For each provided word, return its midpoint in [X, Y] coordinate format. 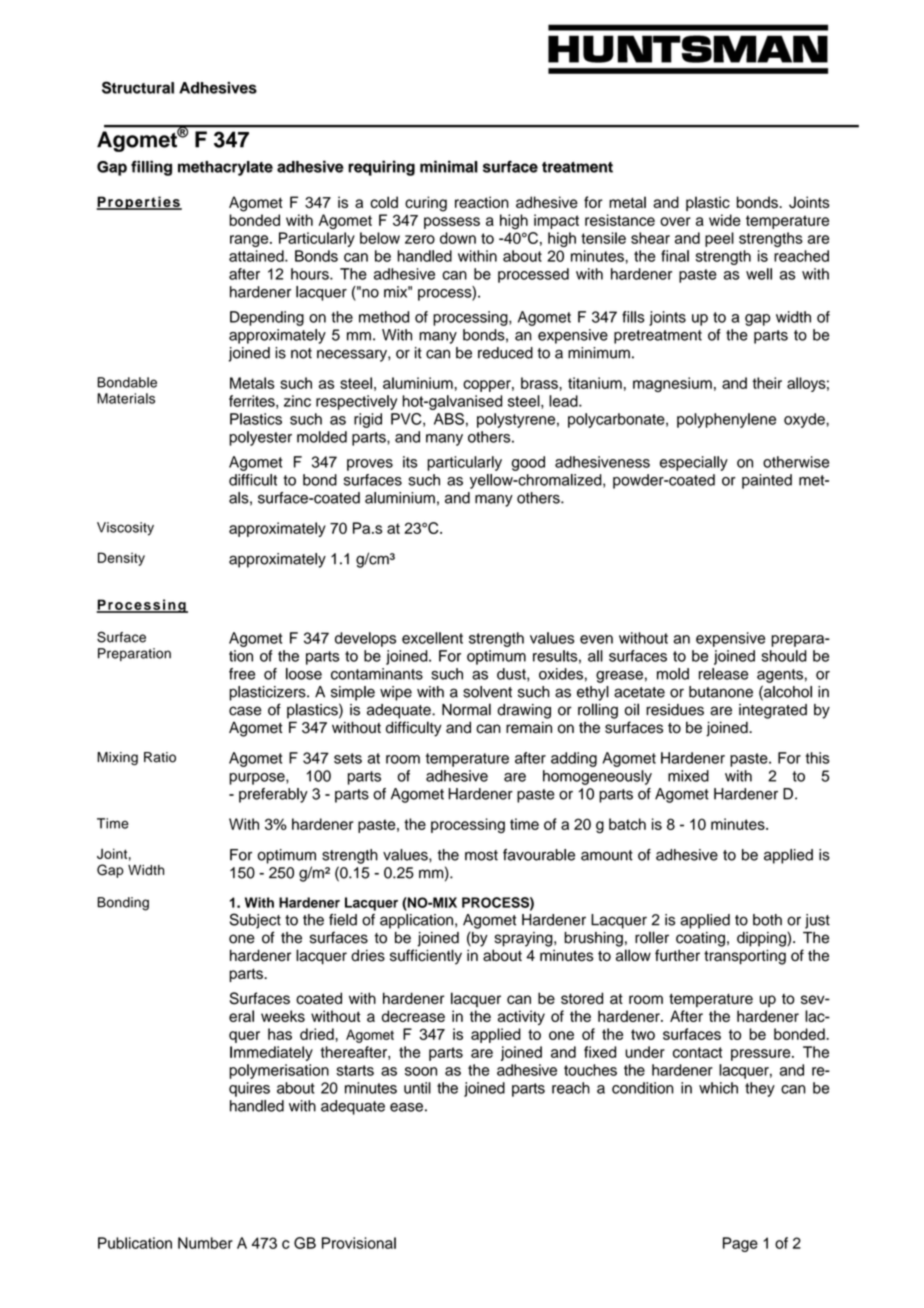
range [250, 241]
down [458, 238]
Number [205, 1243]
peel [719, 239]
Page [740, 1244]
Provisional [359, 1243]
